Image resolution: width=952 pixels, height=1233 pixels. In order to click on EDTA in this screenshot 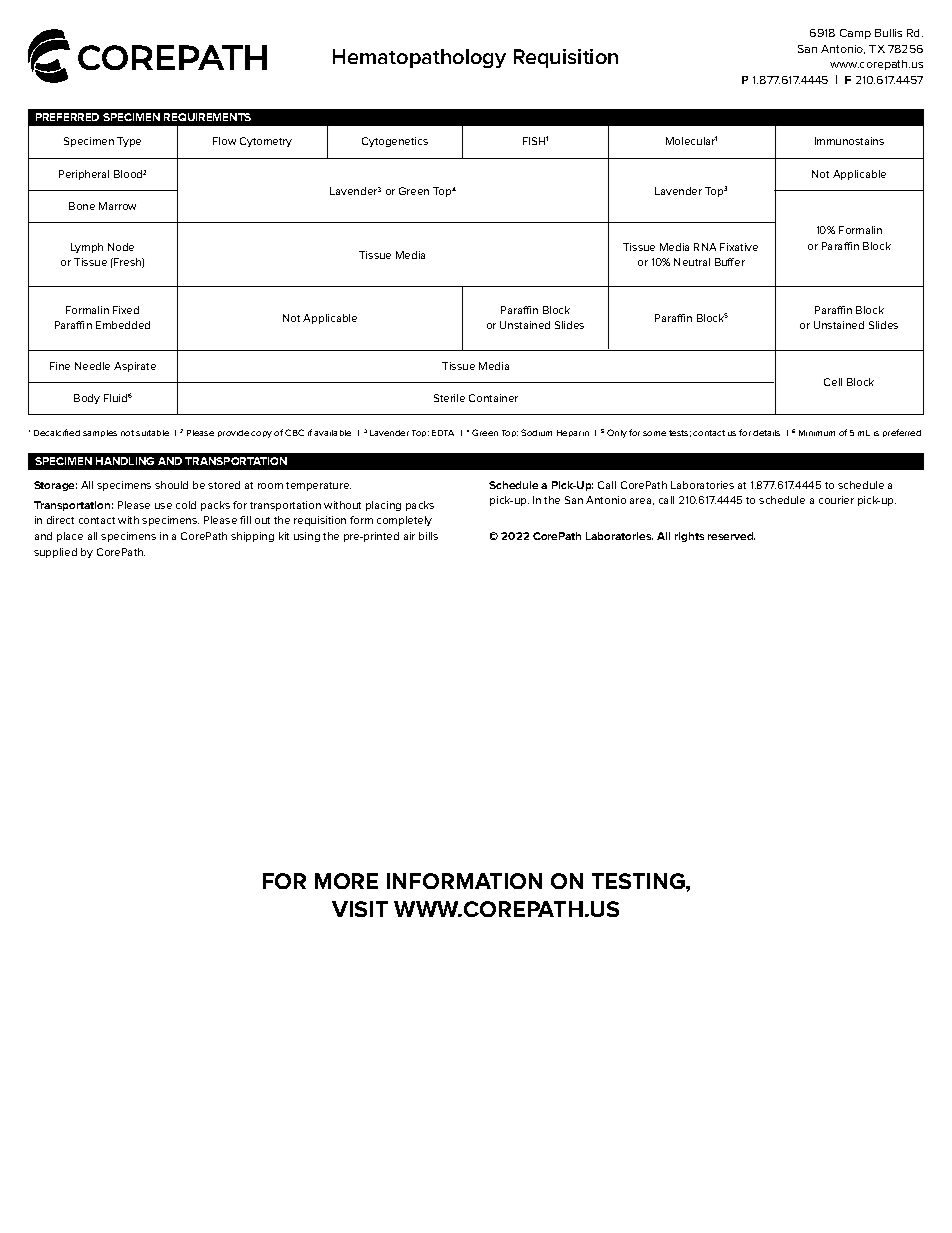, I will do `click(443, 433)`.
